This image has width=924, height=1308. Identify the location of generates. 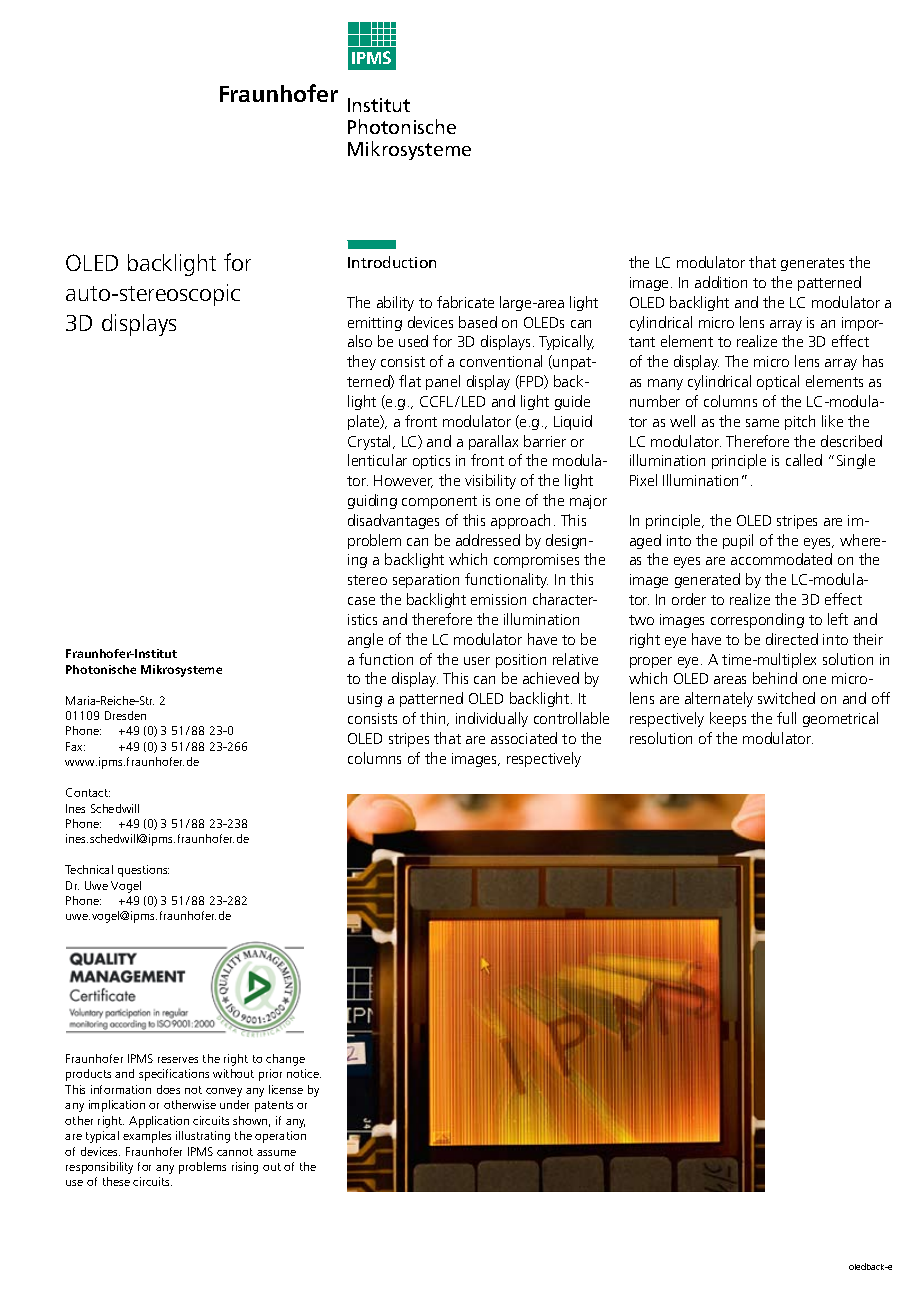
(812, 264).
